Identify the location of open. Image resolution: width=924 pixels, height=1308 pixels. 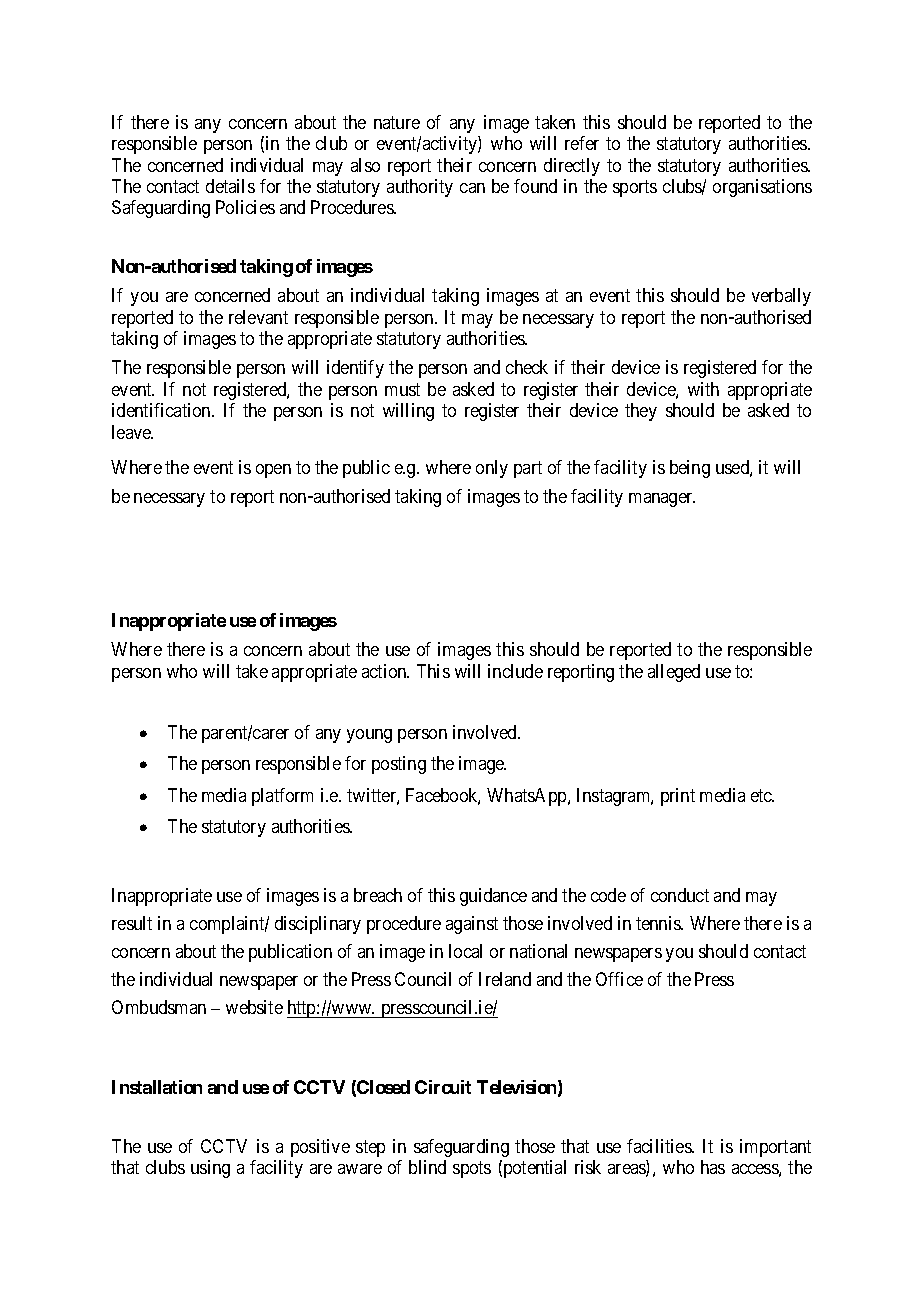
(273, 471).
